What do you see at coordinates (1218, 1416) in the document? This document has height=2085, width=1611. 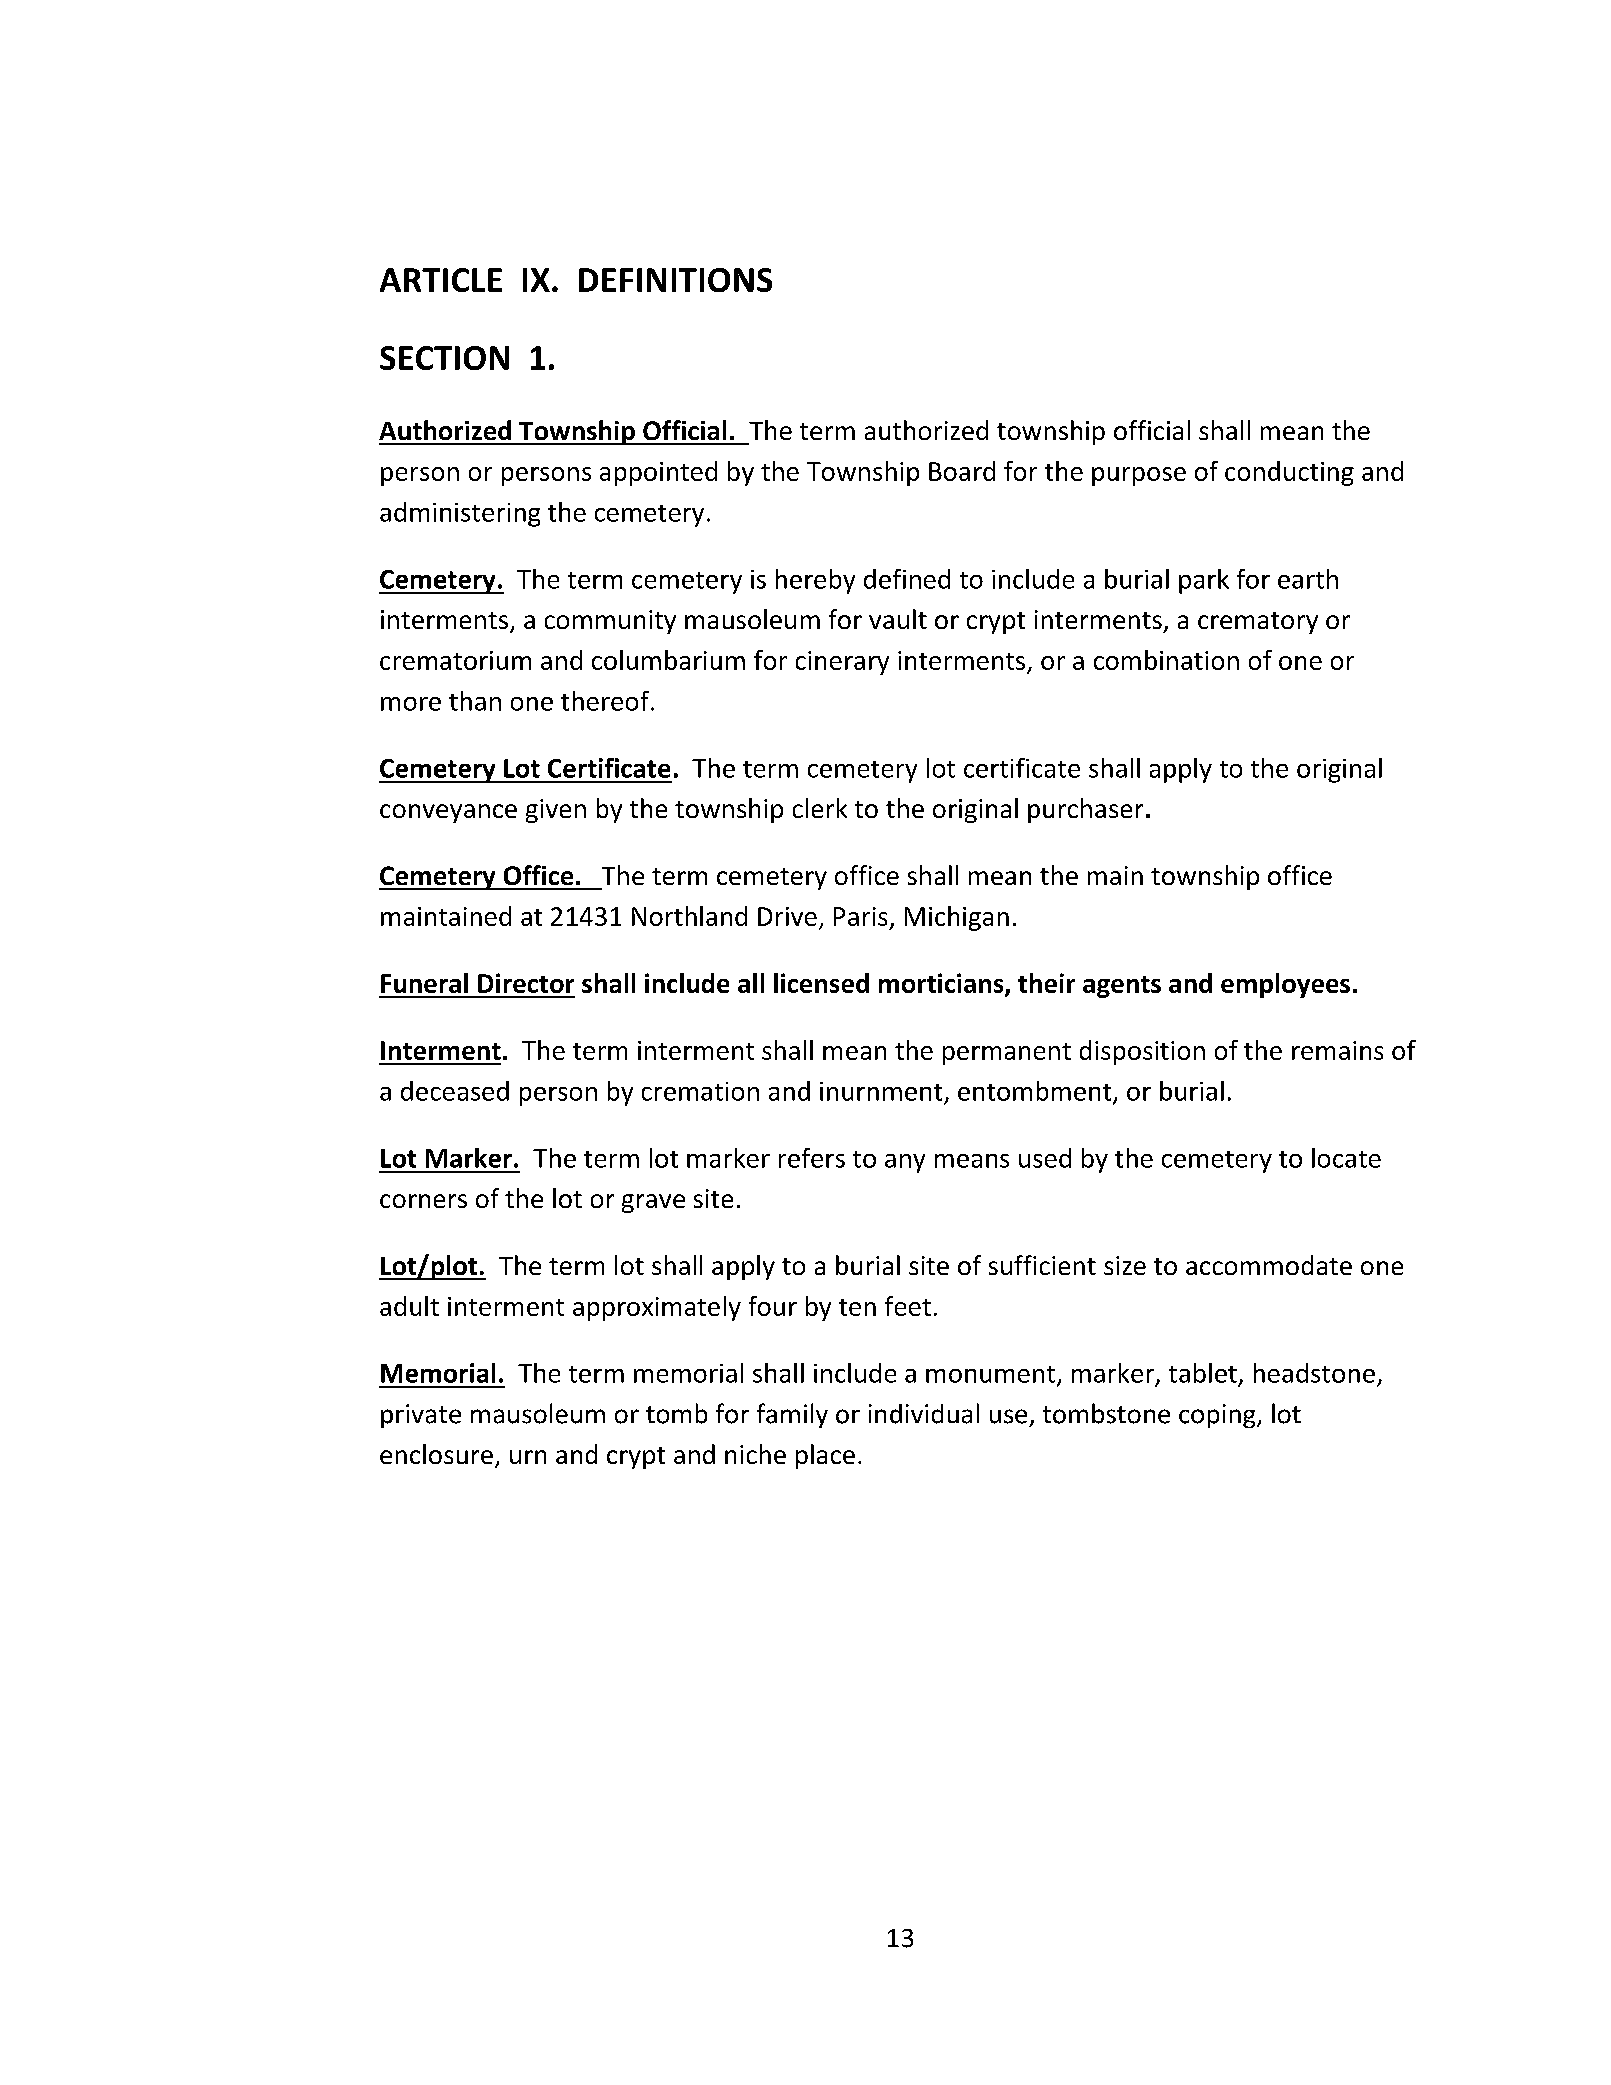 I see `coping` at bounding box center [1218, 1416].
